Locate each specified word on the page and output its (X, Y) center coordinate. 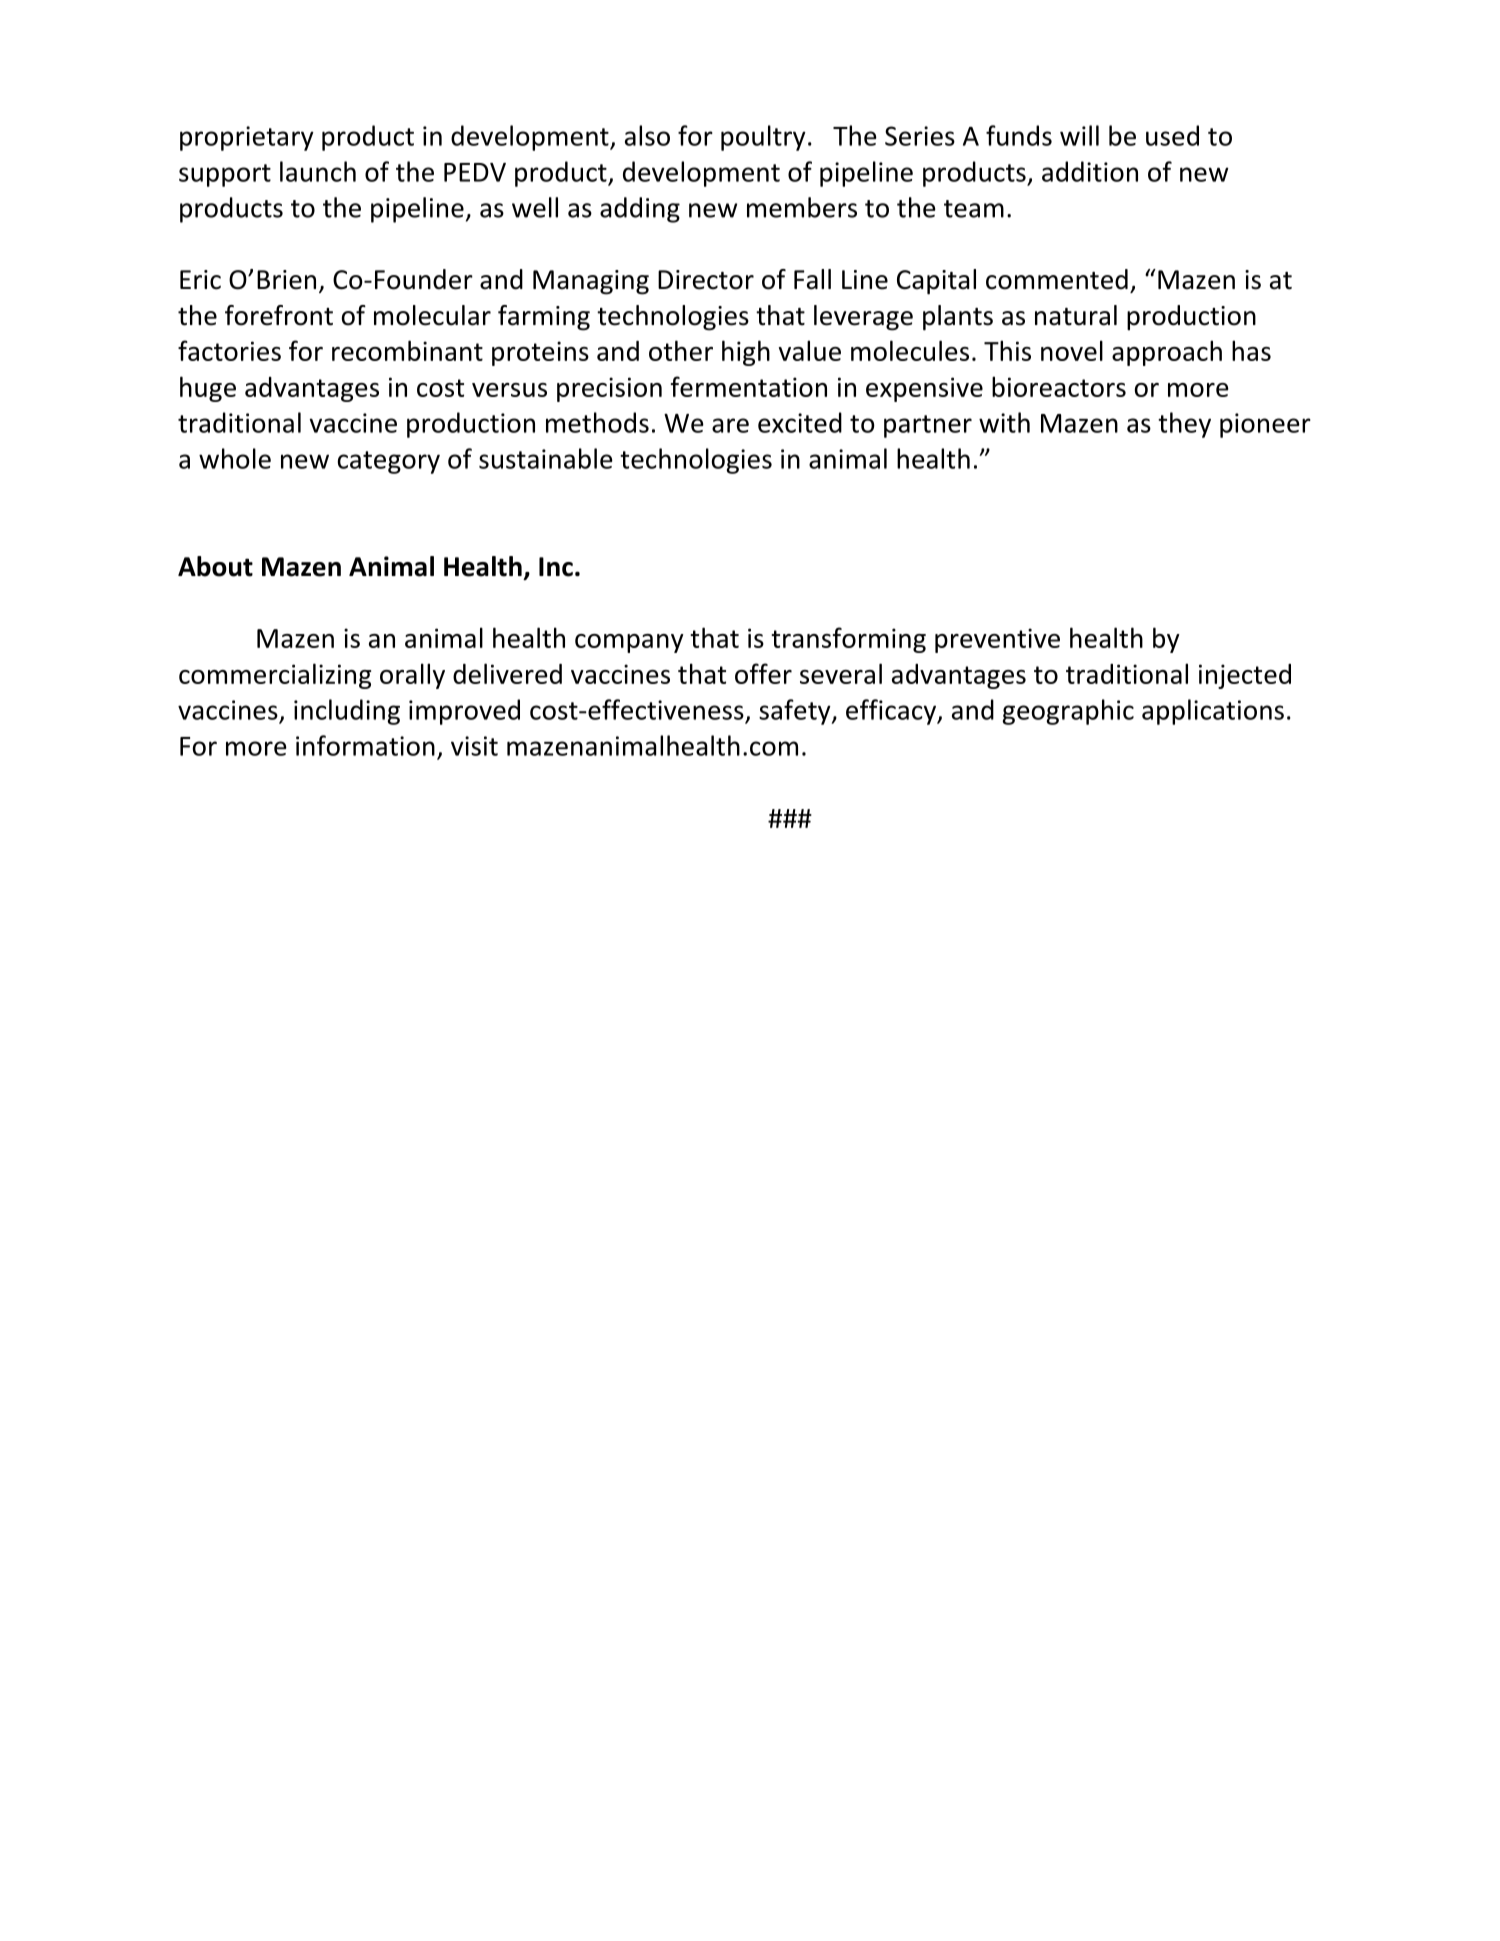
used (1172, 135)
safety (796, 712)
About (215, 566)
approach (1167, 353)
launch (318, 171)
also (647, 135)
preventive (997, 640)
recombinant (407, 350)
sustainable (546, 458)
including (347, 712)
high (746, 353)
